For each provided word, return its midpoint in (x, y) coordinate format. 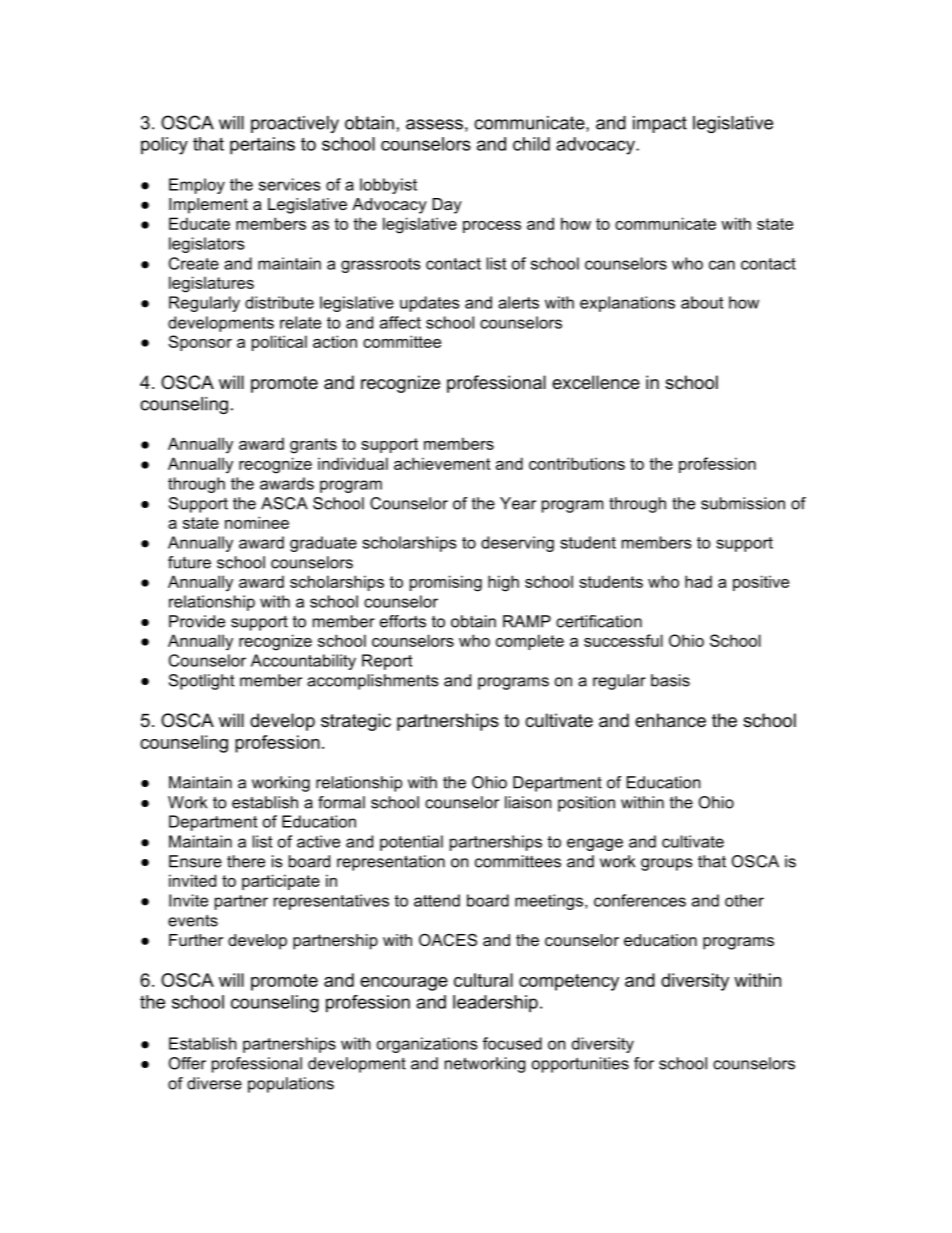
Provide (197, 621)
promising (446, 583)
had (698, 581)
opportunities (580, 1065)
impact (660, 124)
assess (434, 124)
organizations (427, 1045)
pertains (262, 146)
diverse (214, 1083)
